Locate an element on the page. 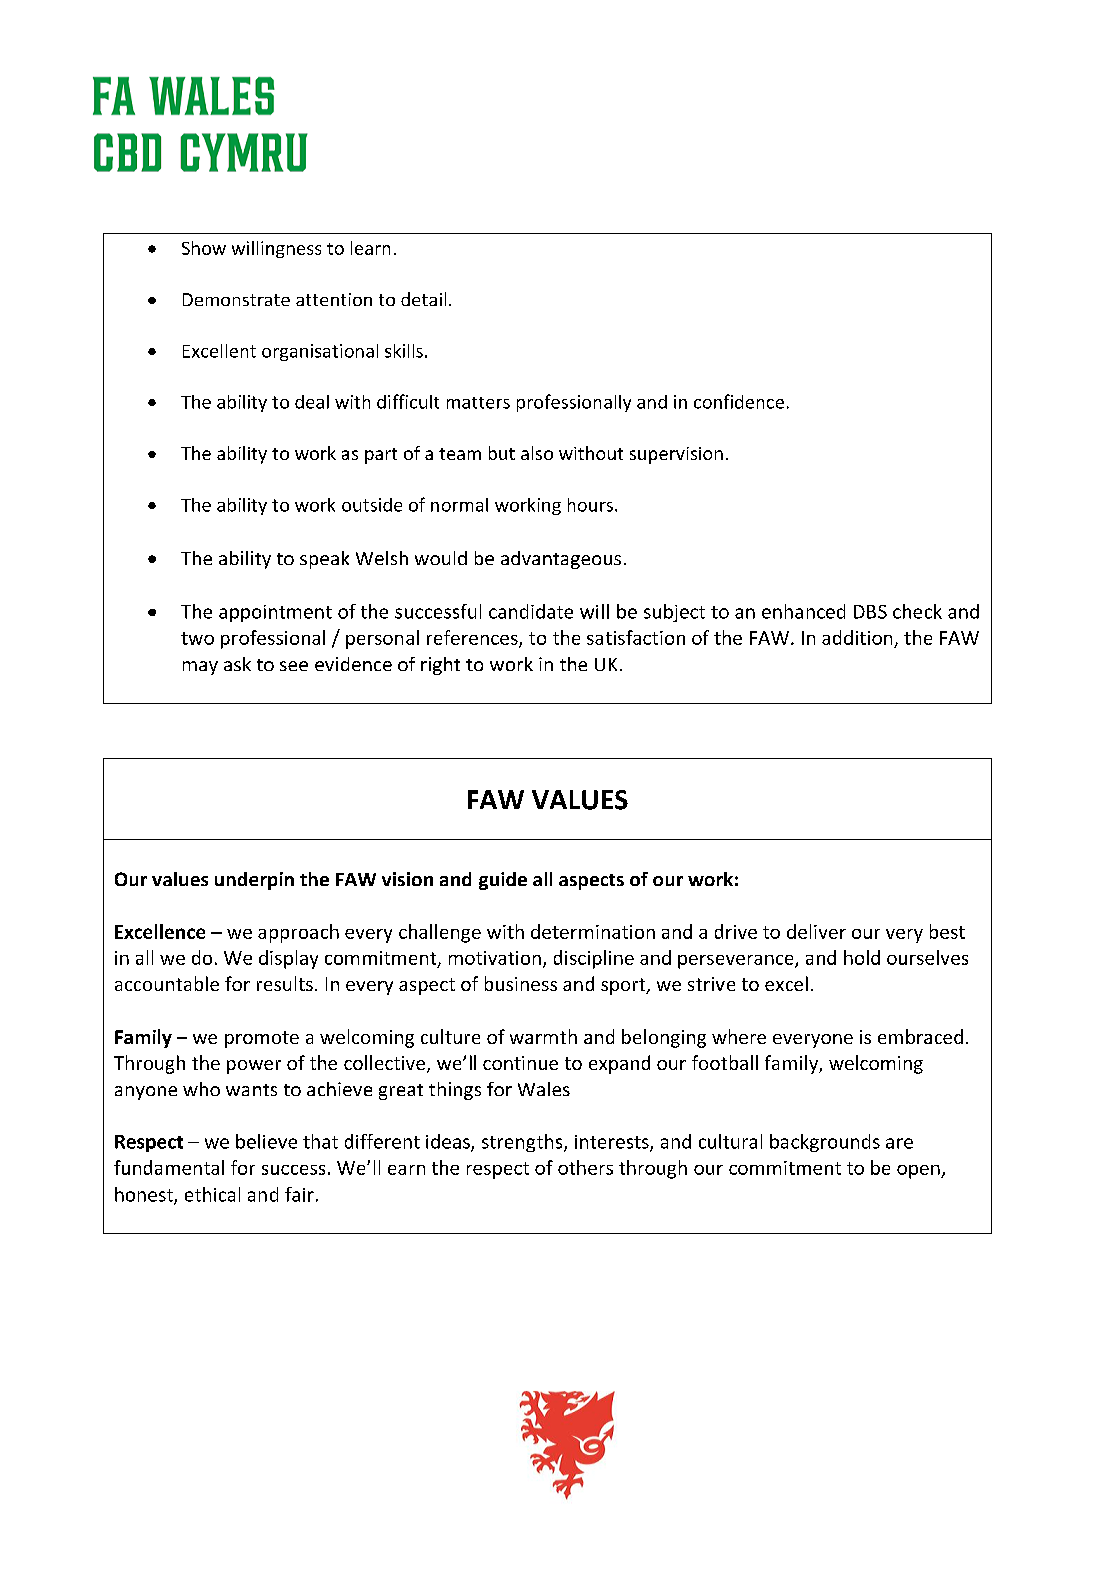 The width and height of the image is (1113, 1574). believe is located at coordinates (266, 1141).
